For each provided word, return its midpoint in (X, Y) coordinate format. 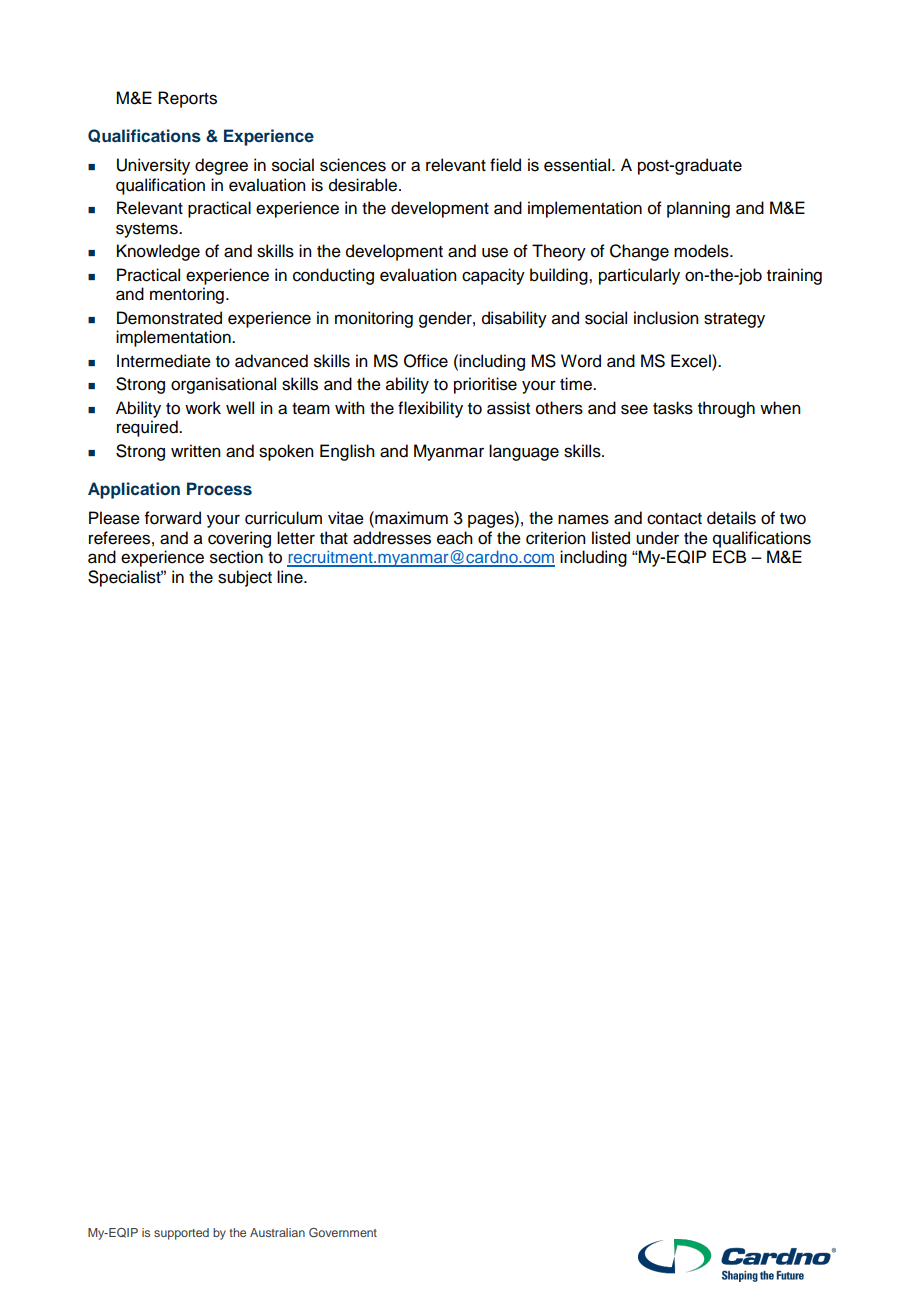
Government (343, 1232)
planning (698, 209)
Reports (187, 99)
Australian (277, 1232)
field (505, 165)
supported (181, 1234)
